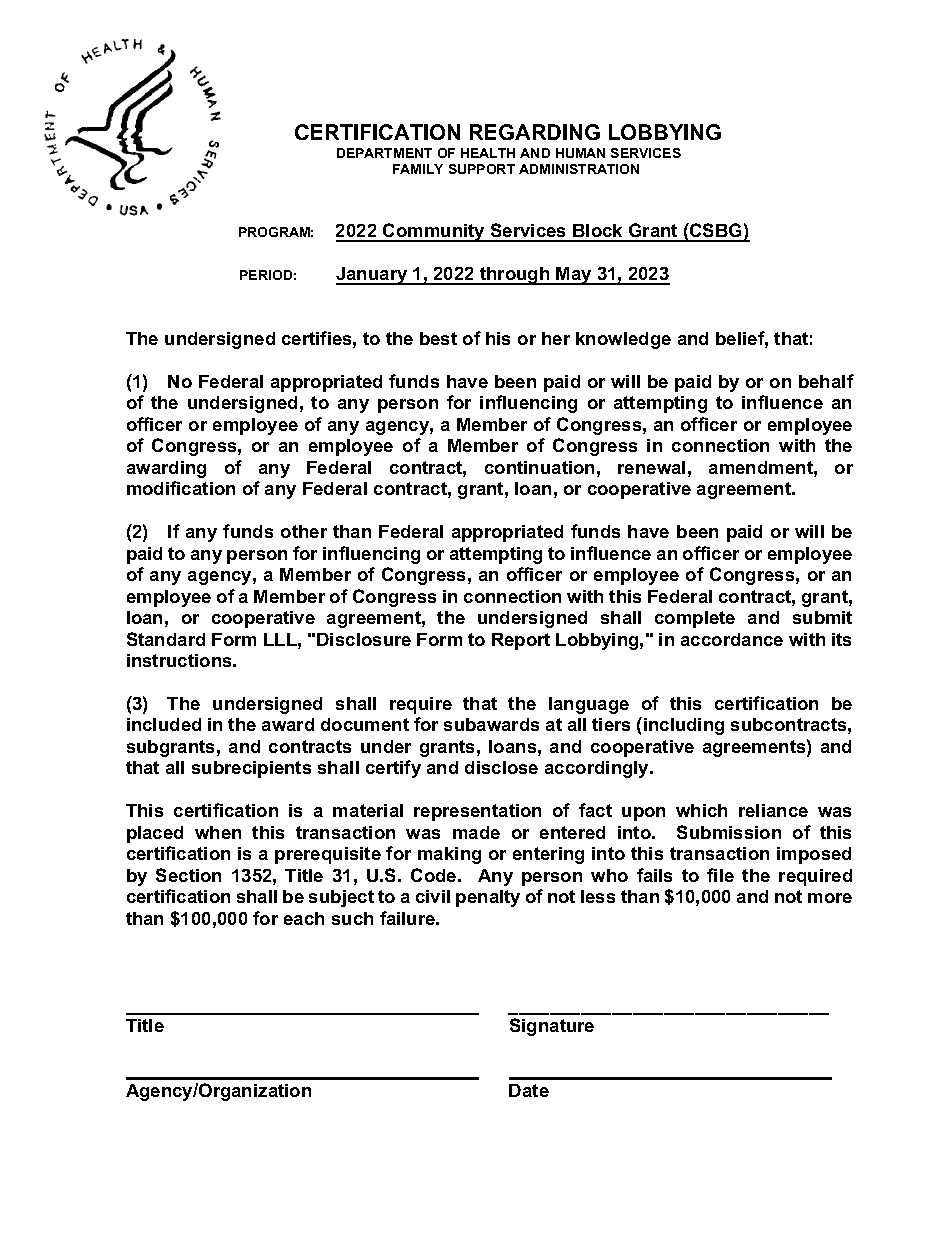 This screenshot has width=952, height=1233. I want to click on behalf, so click(826, 381).
